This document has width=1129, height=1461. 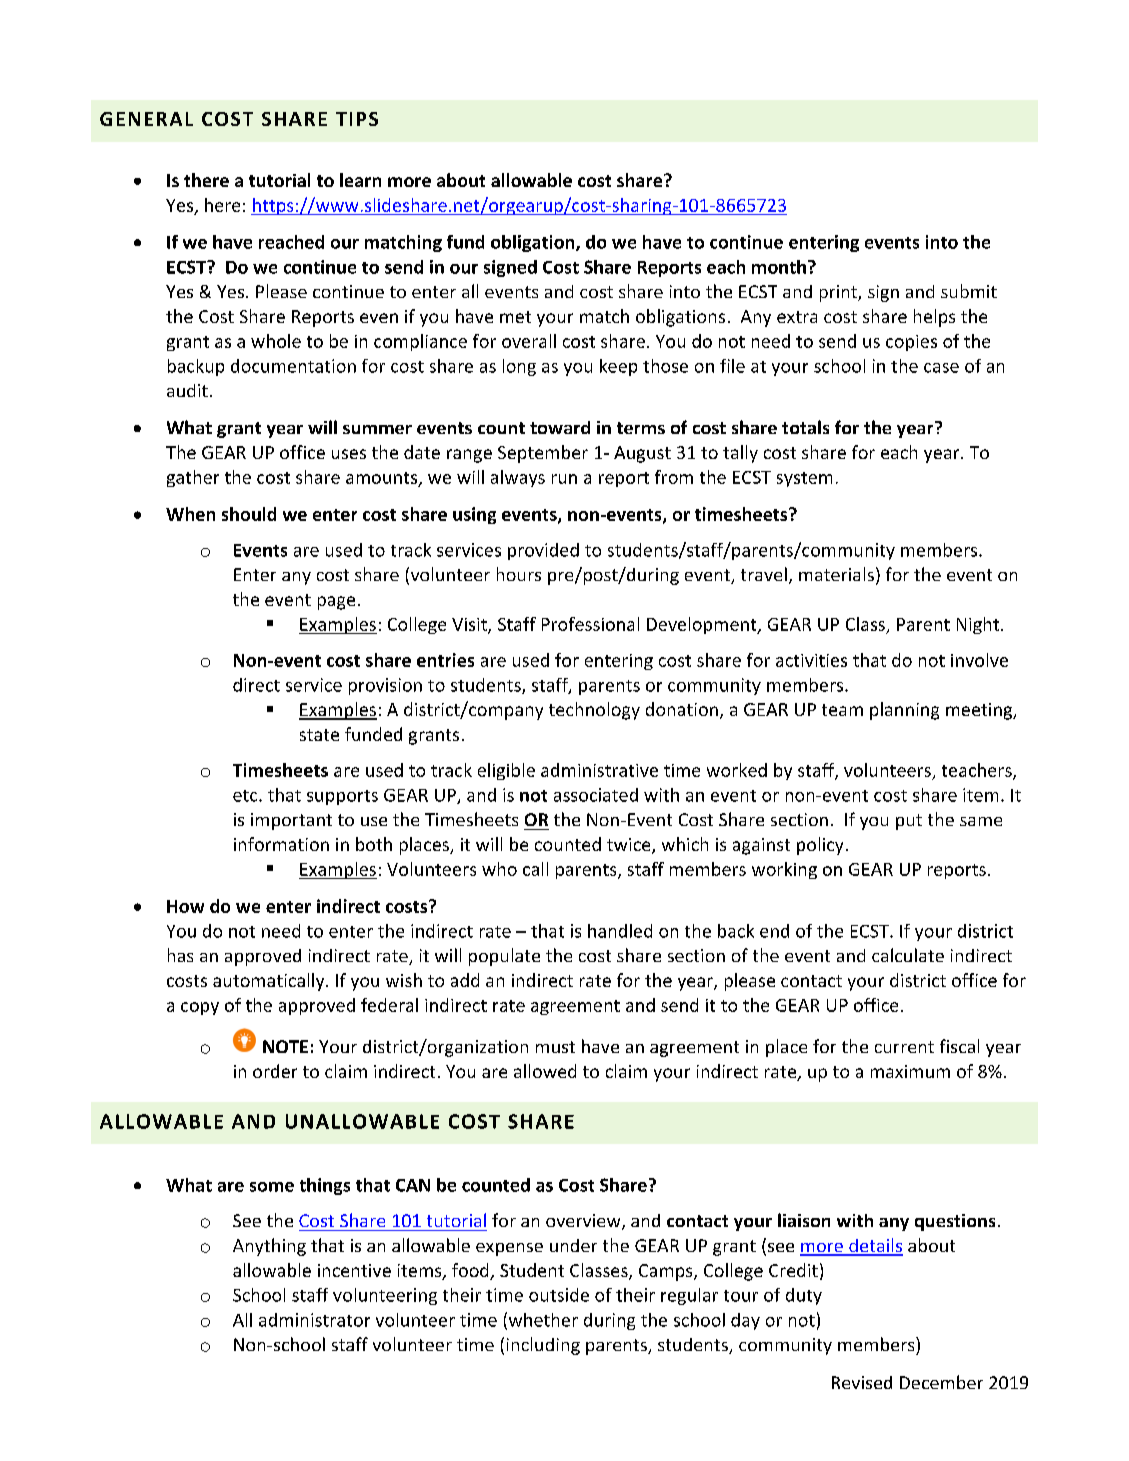 I want to click on month, so click(x=779, y=267).
